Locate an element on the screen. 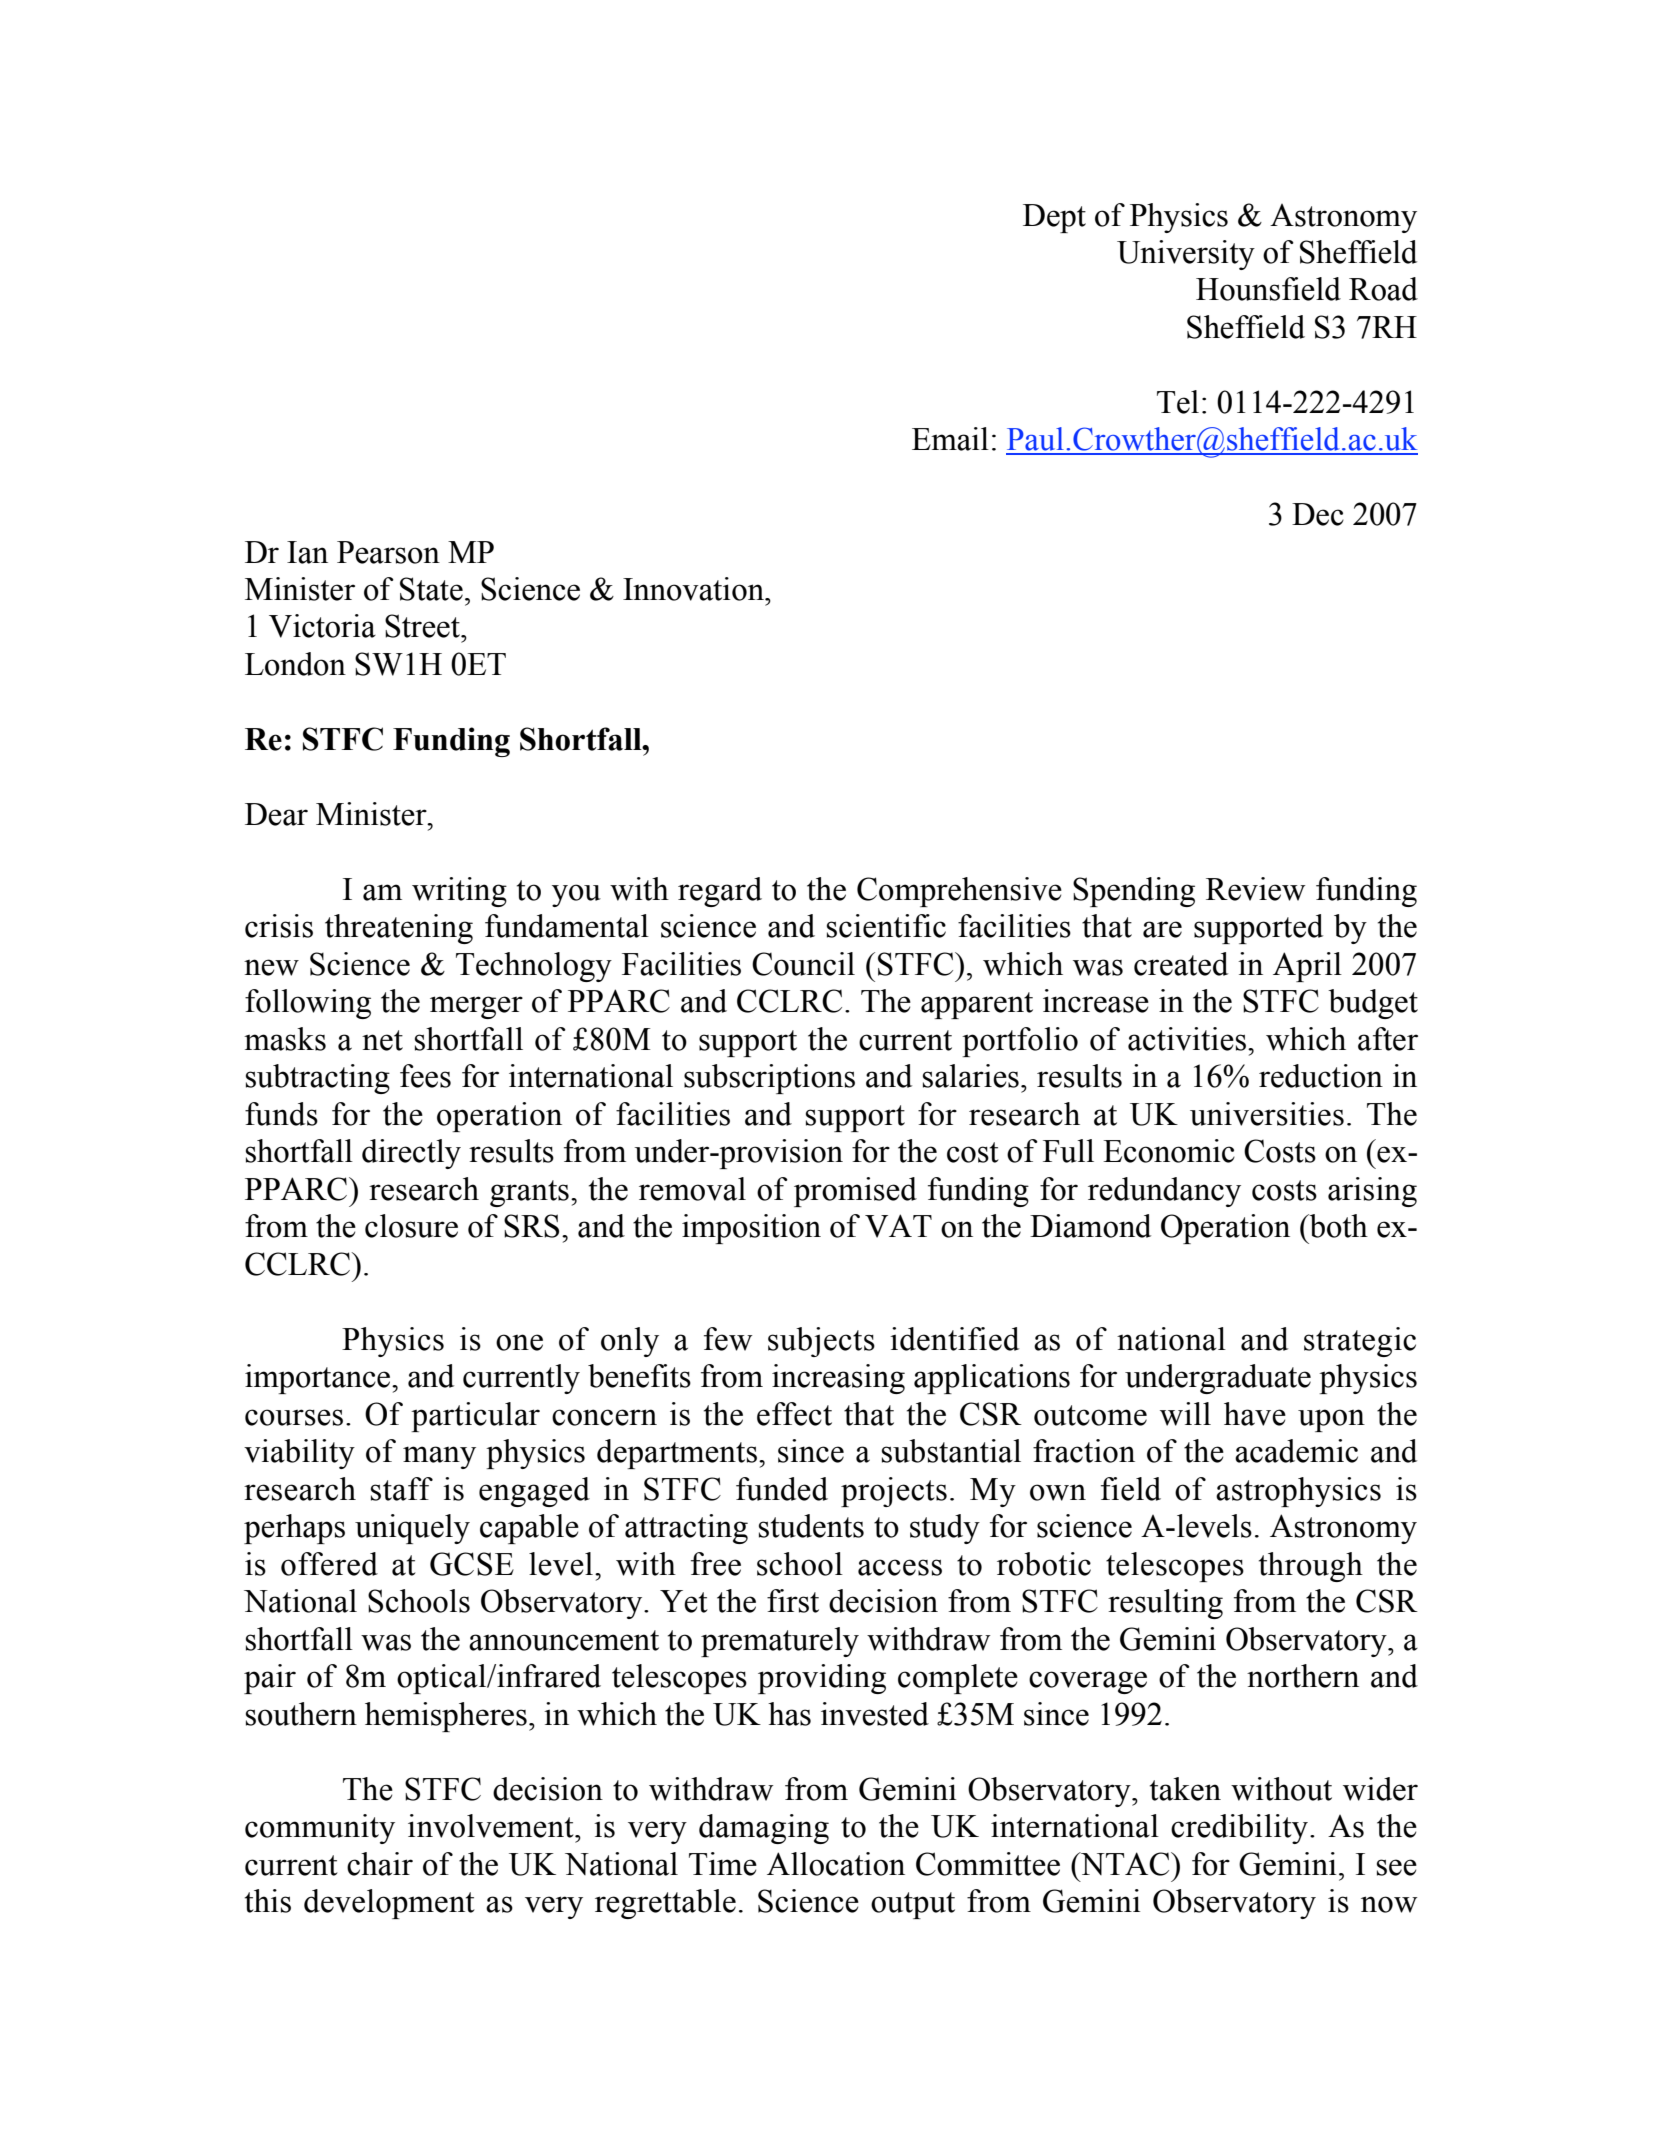  University is located at coordinates (1186, 255).
